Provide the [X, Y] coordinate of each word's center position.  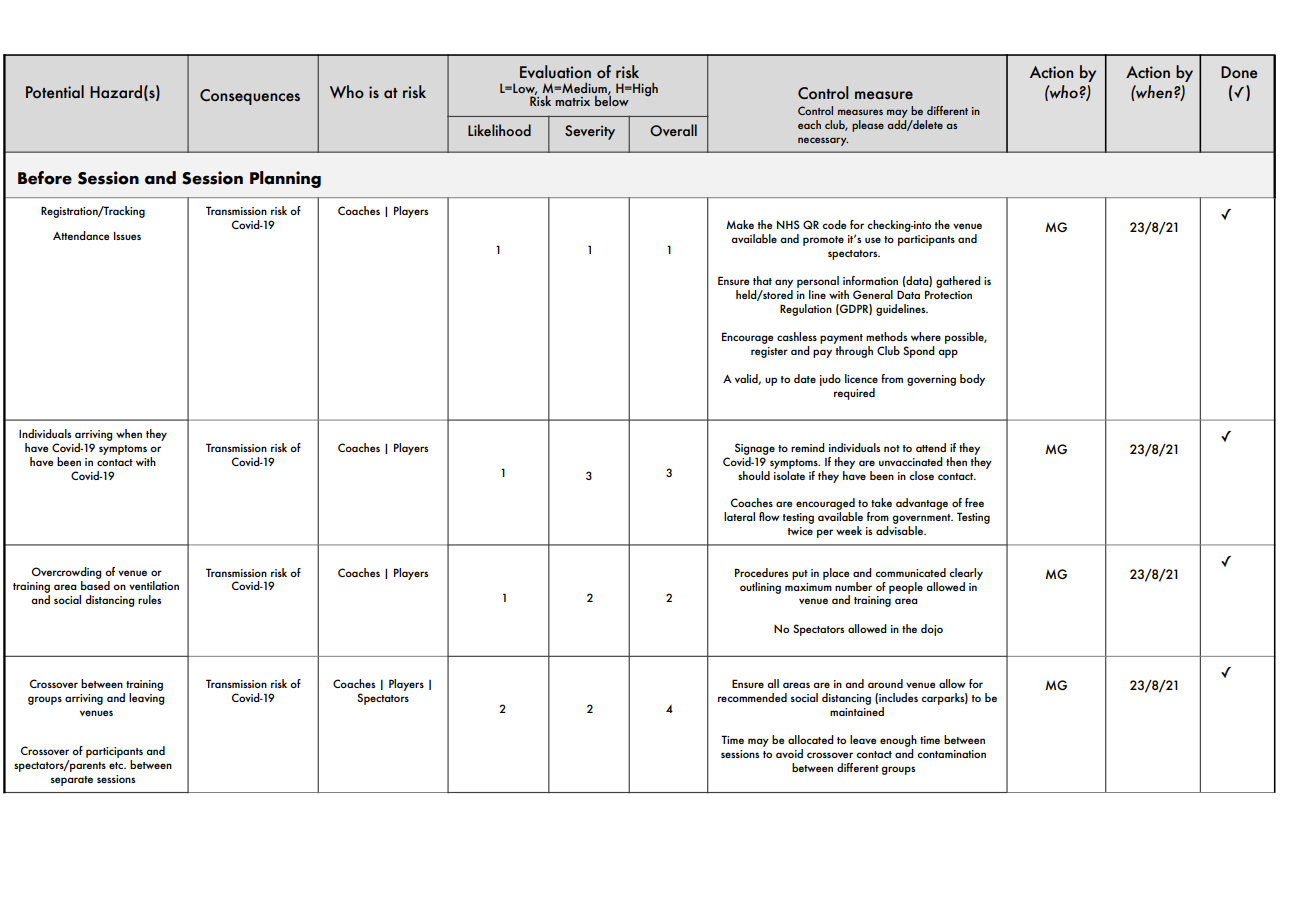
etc [117, 765]
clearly [966, 574]
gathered [958, 282]
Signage [755, 449]
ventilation [154, 585]
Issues [127, 236]
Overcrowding [67, 574]
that [762, 280]
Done [1239, 72]
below [612, 100]
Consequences [250, 97]
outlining [760, 588]
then [956, 461]
